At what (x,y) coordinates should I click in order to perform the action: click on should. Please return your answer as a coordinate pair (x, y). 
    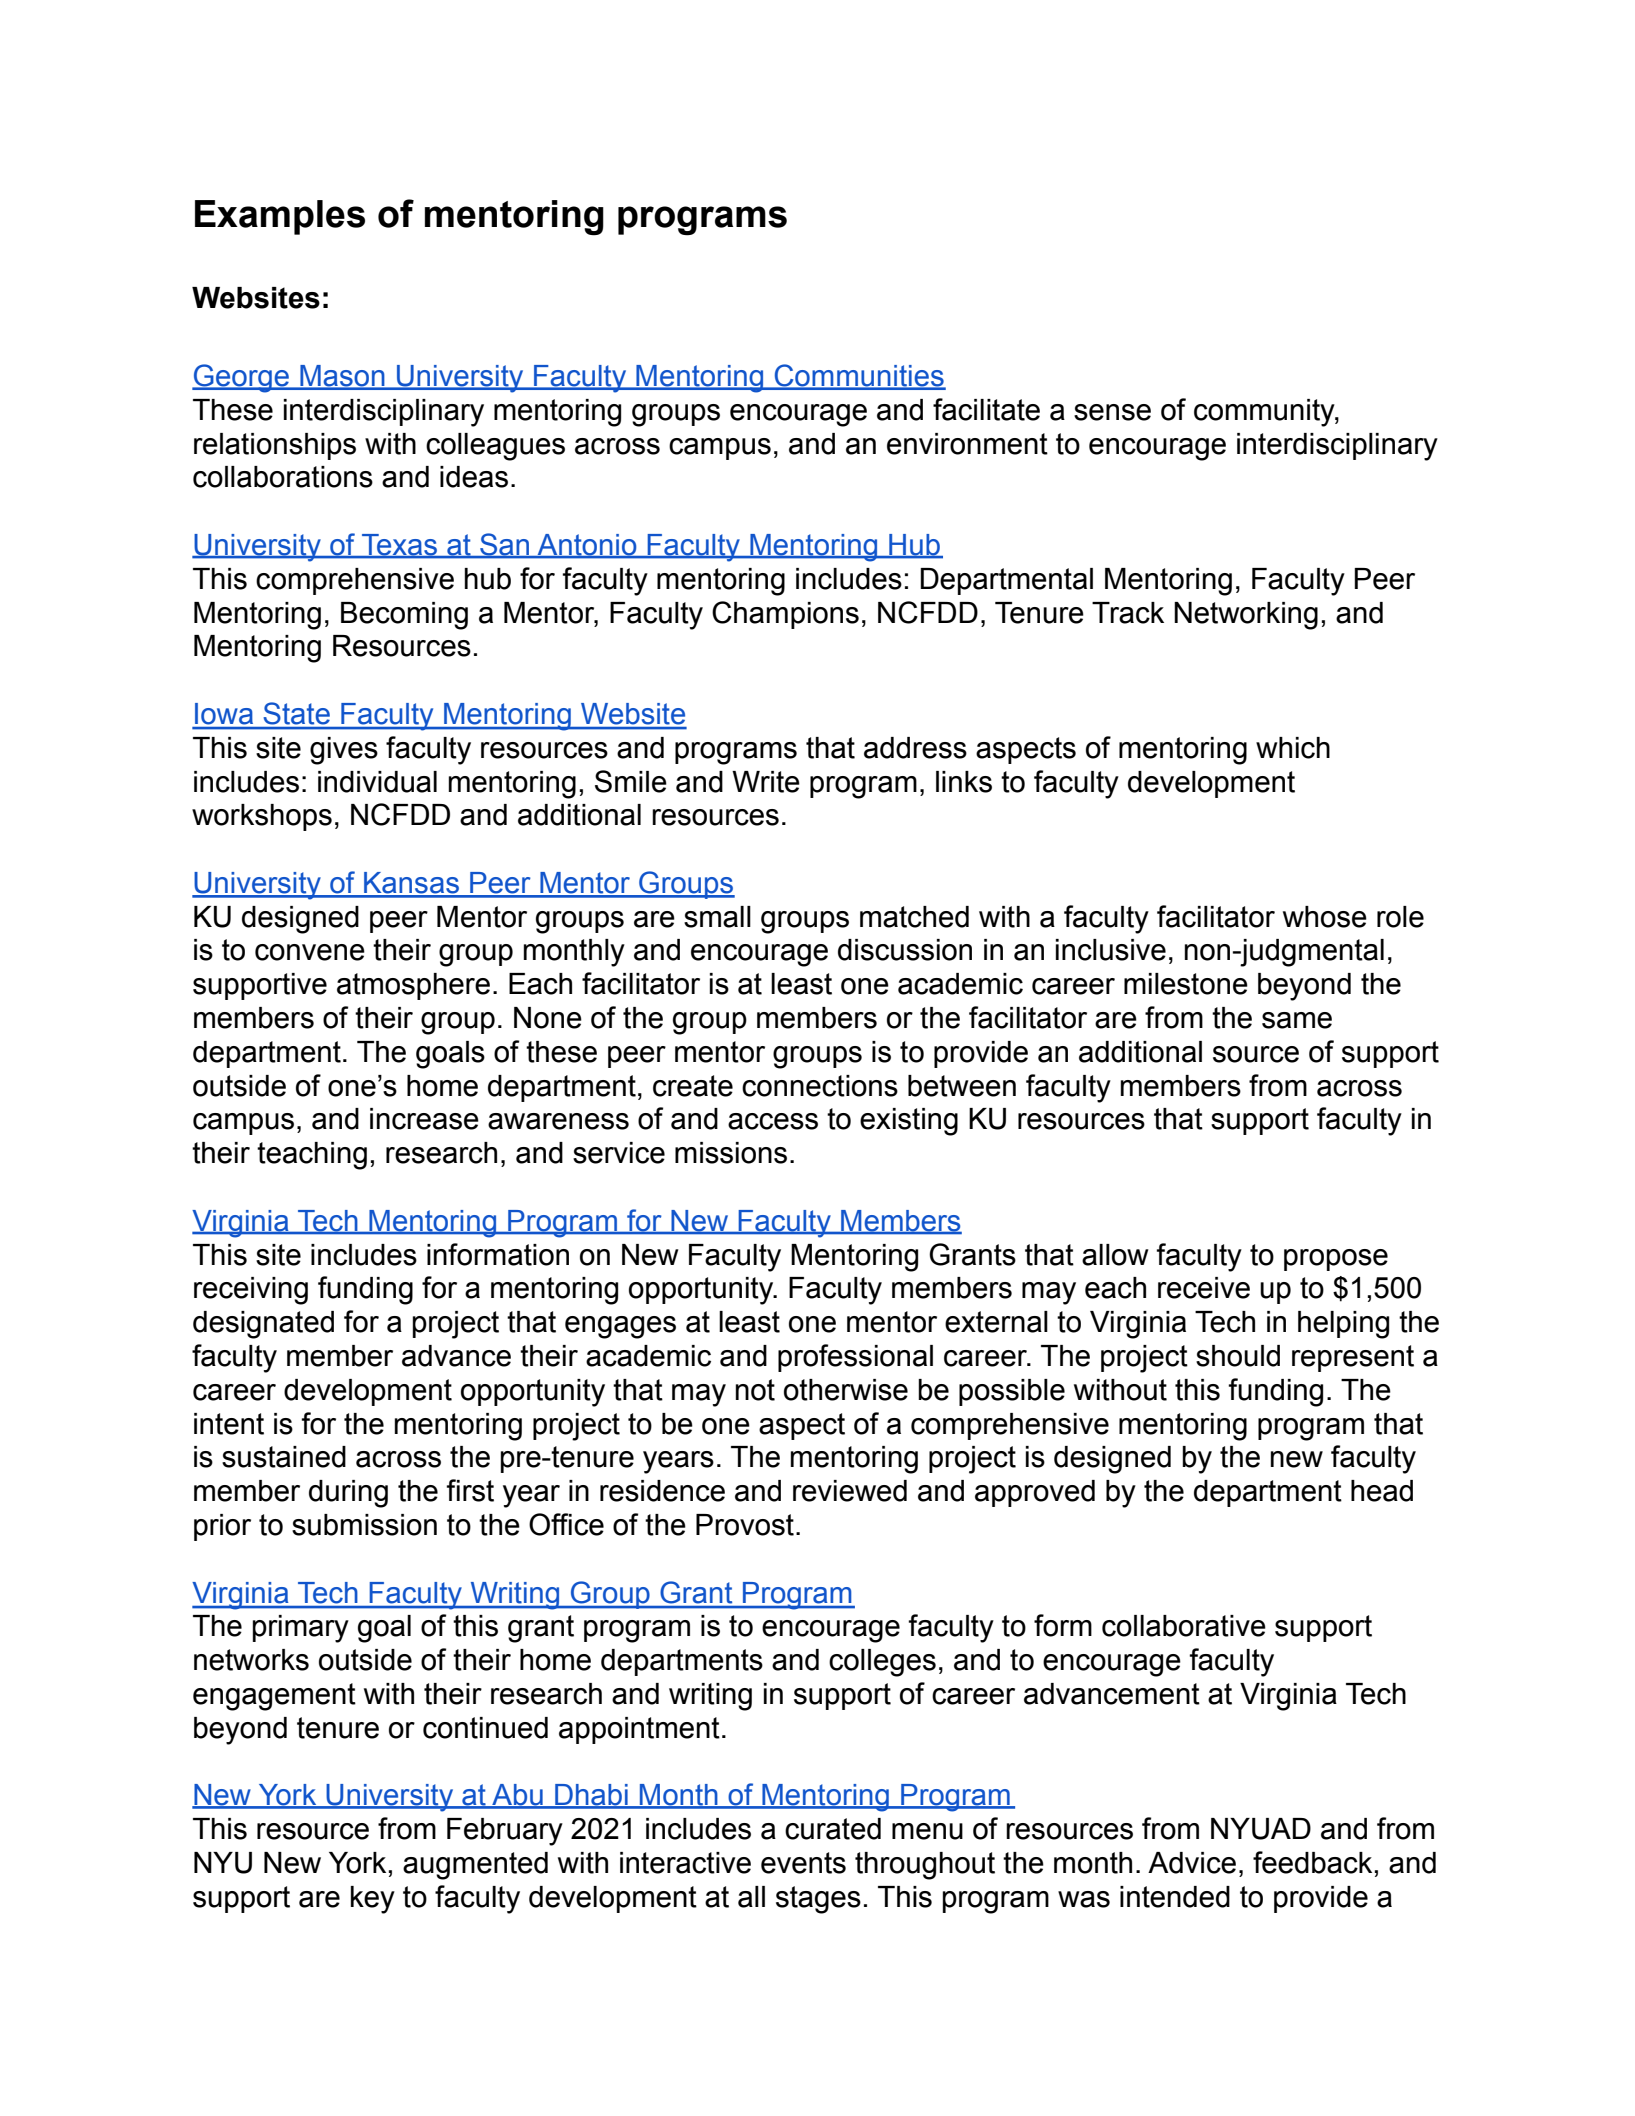
    Looking at the image, I should click on (1238, 1356).
